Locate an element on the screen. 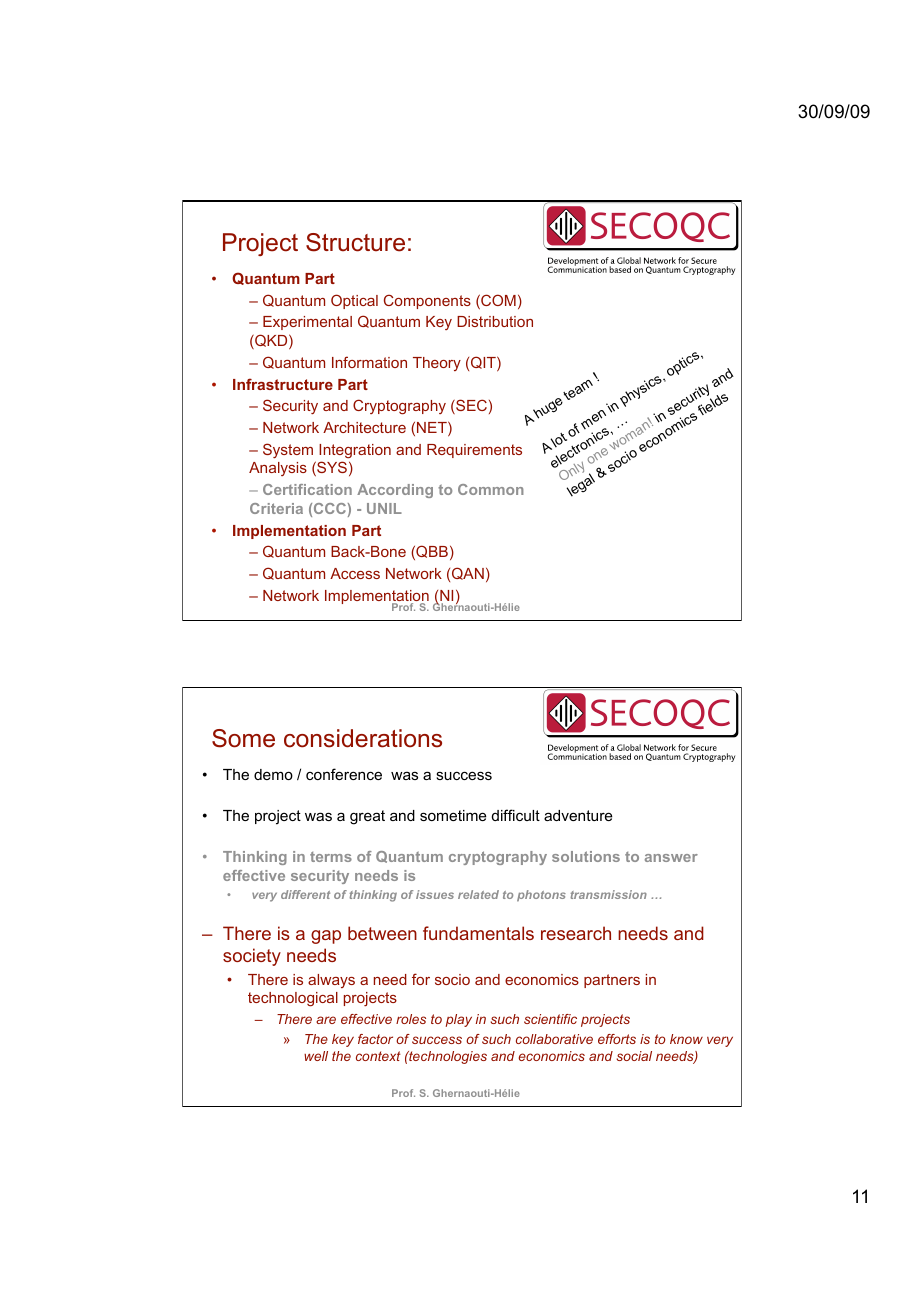  adventure is located at coordinates (578, 815).
